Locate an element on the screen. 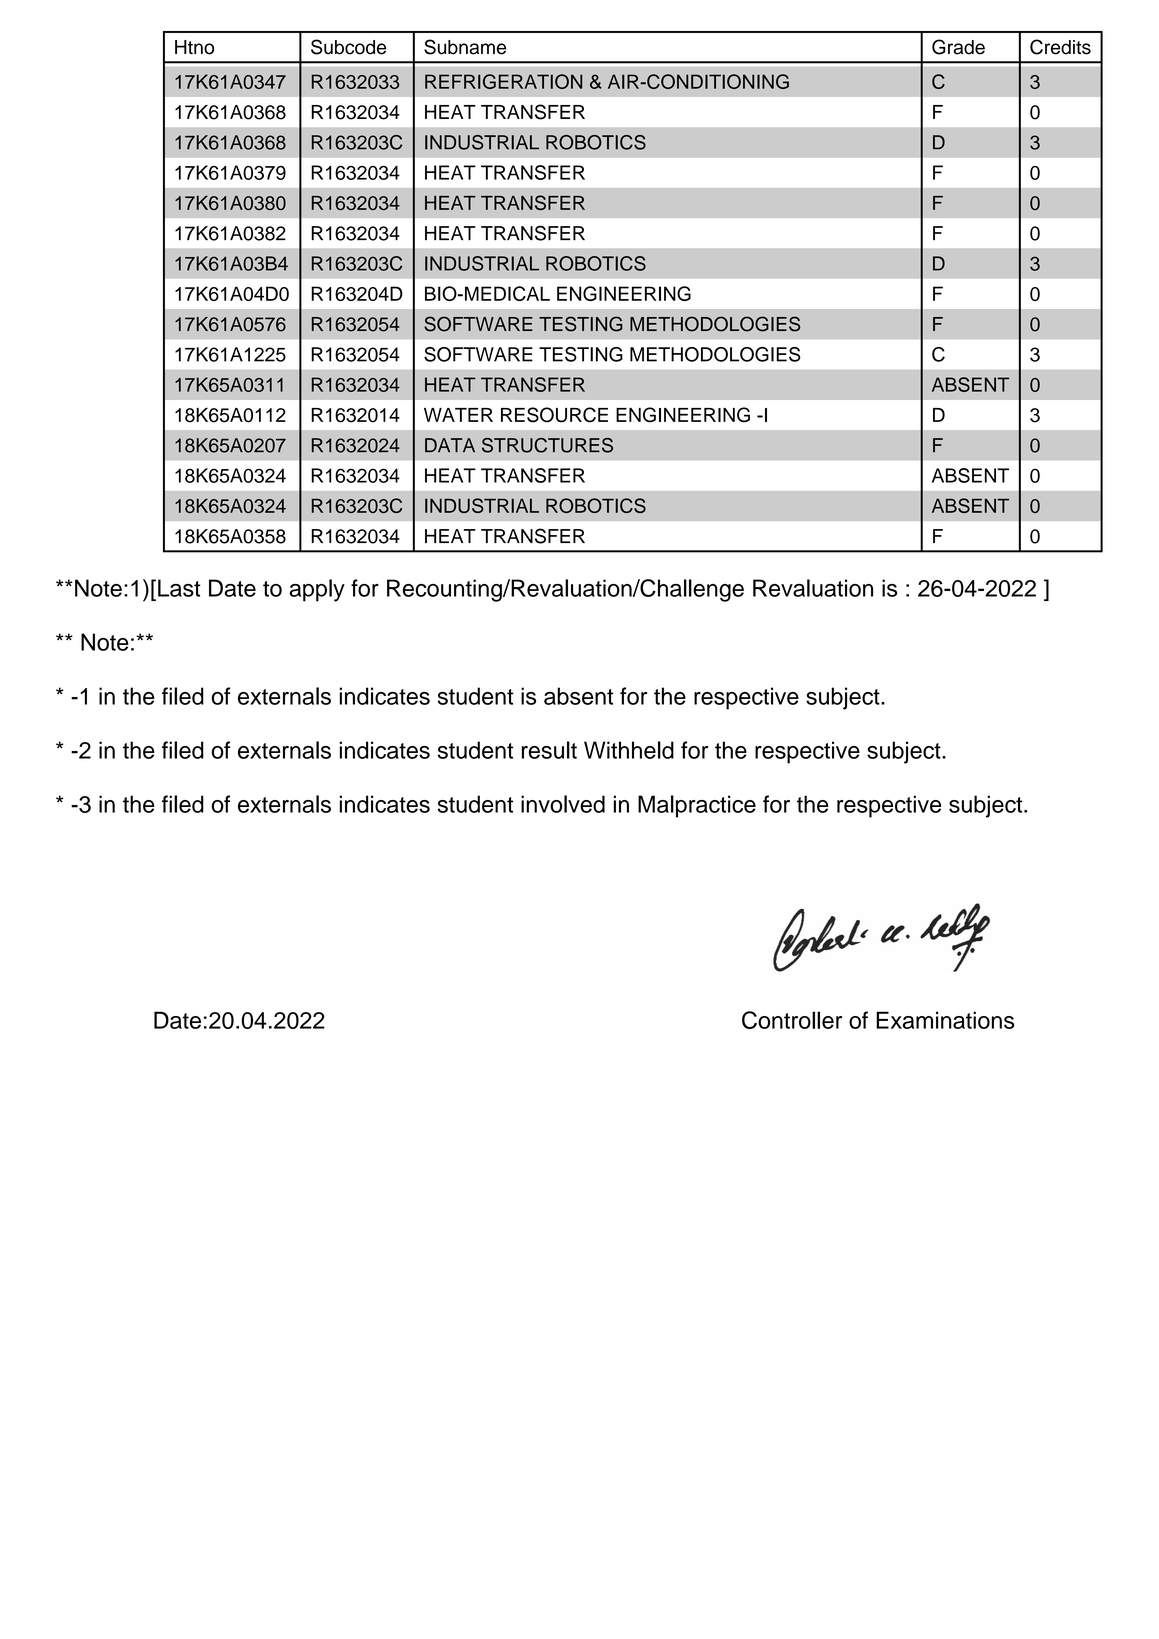  apply is located at coordinates (317, 590).
